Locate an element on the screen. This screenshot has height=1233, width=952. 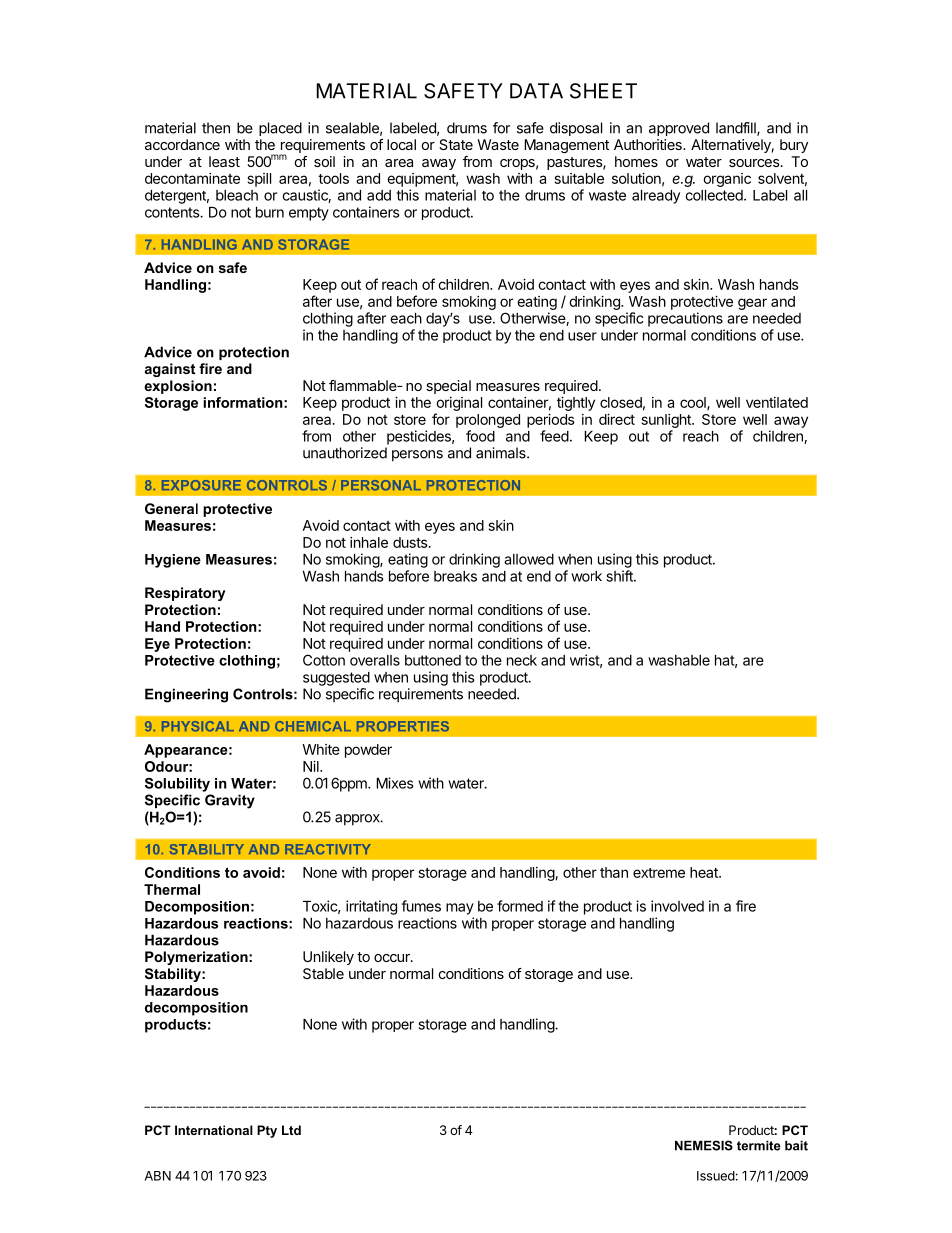
explosion is located at coordinates (178, 387).
